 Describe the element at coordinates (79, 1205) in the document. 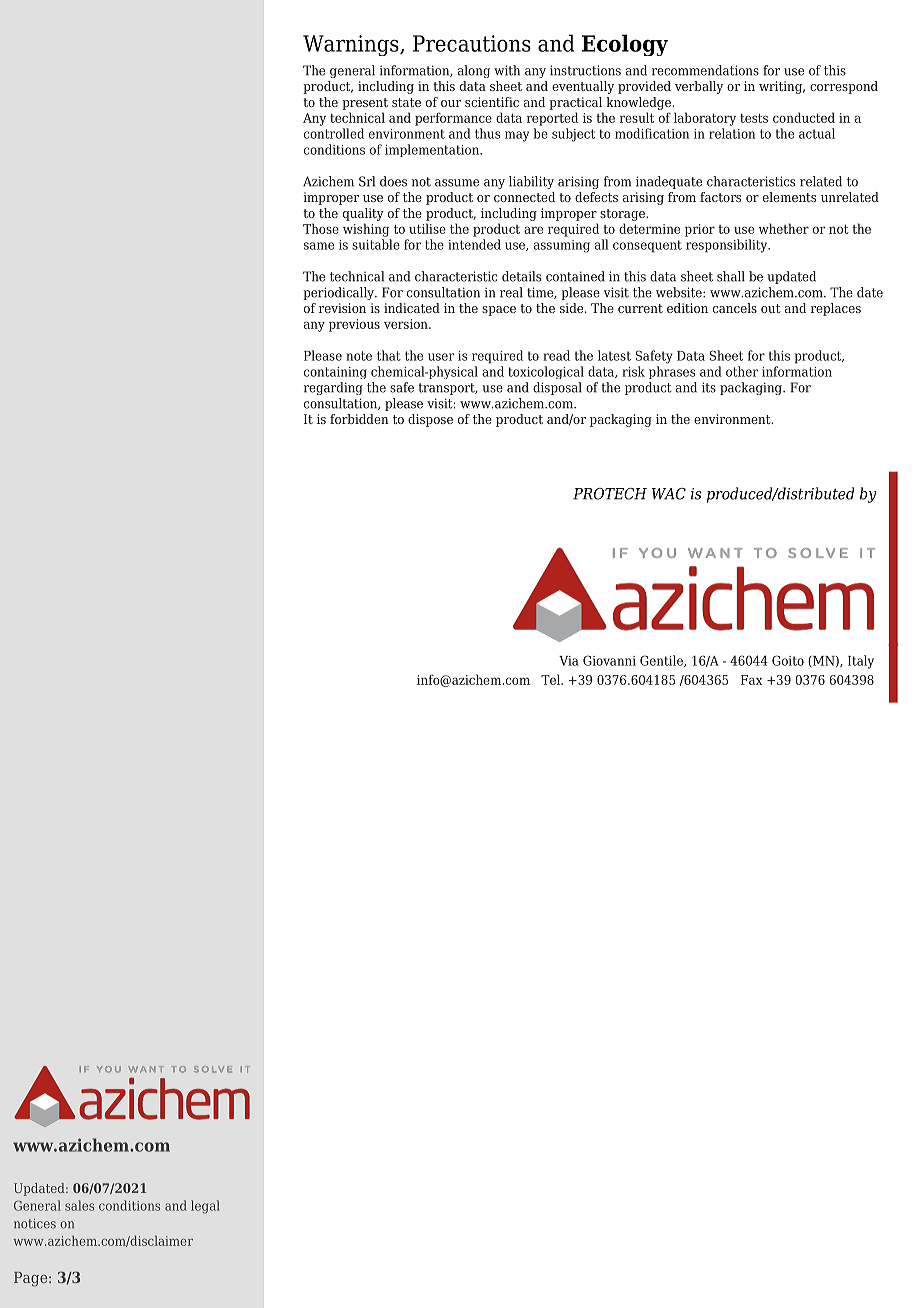

I see `sales` at that location.
